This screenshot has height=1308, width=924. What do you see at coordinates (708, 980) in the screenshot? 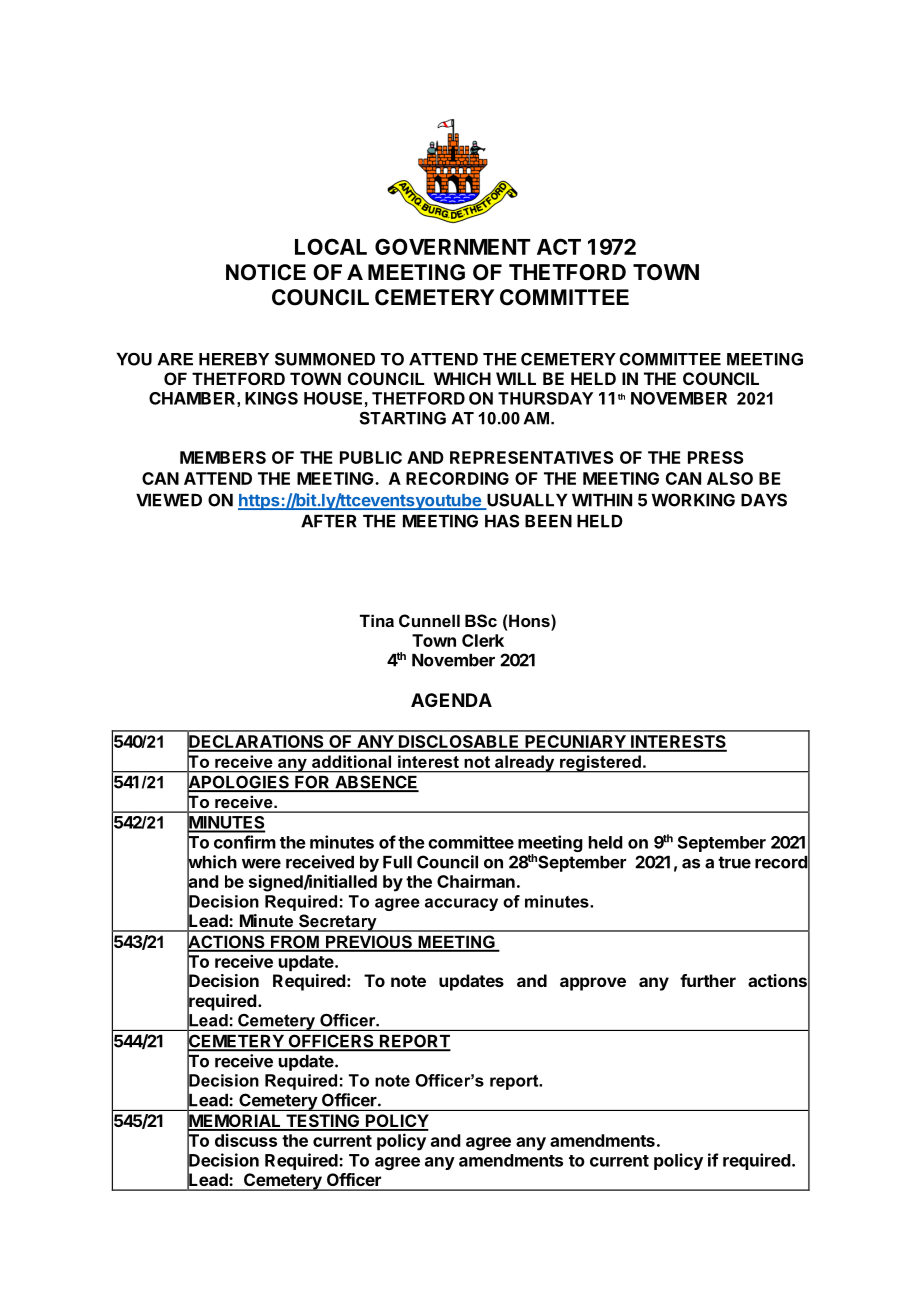
I see `further` at bounding box center [708, 980].
